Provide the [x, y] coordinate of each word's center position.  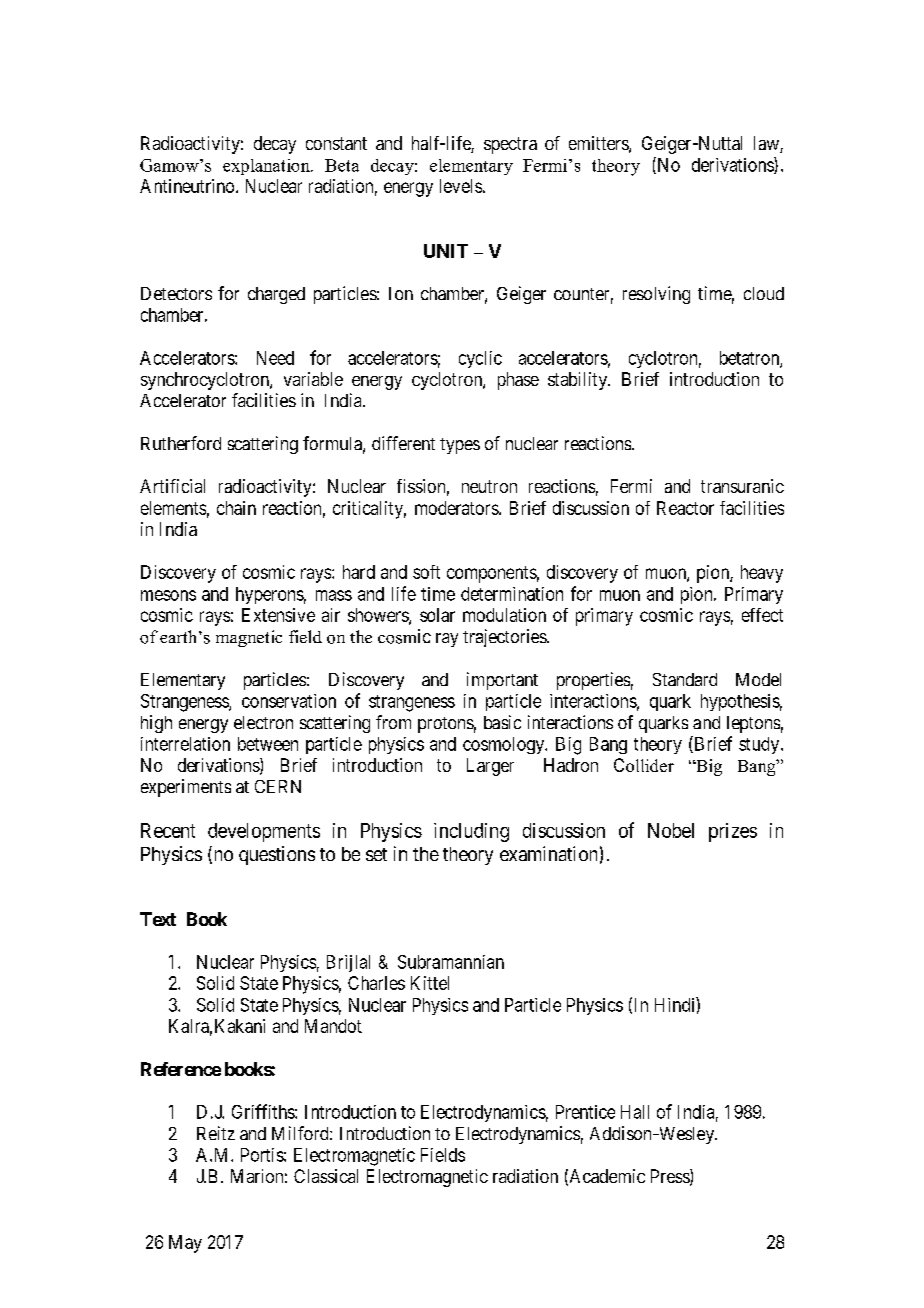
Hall [635, 1112]
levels [461, 186]
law [767, 144]
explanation [267, 167]
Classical [326, 1176]
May [185, 1244]
